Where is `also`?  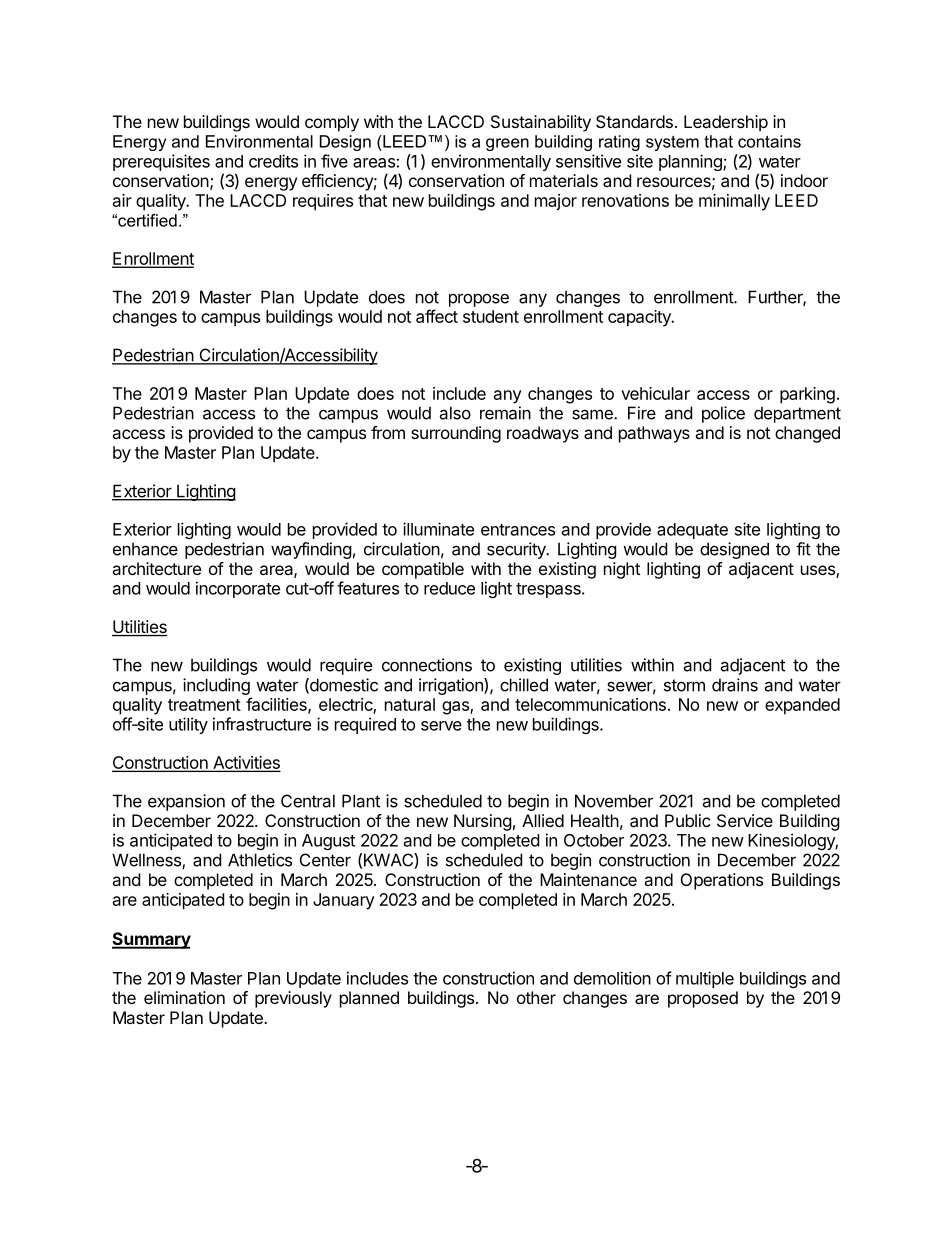
also is located at coordinates (455, 413).
